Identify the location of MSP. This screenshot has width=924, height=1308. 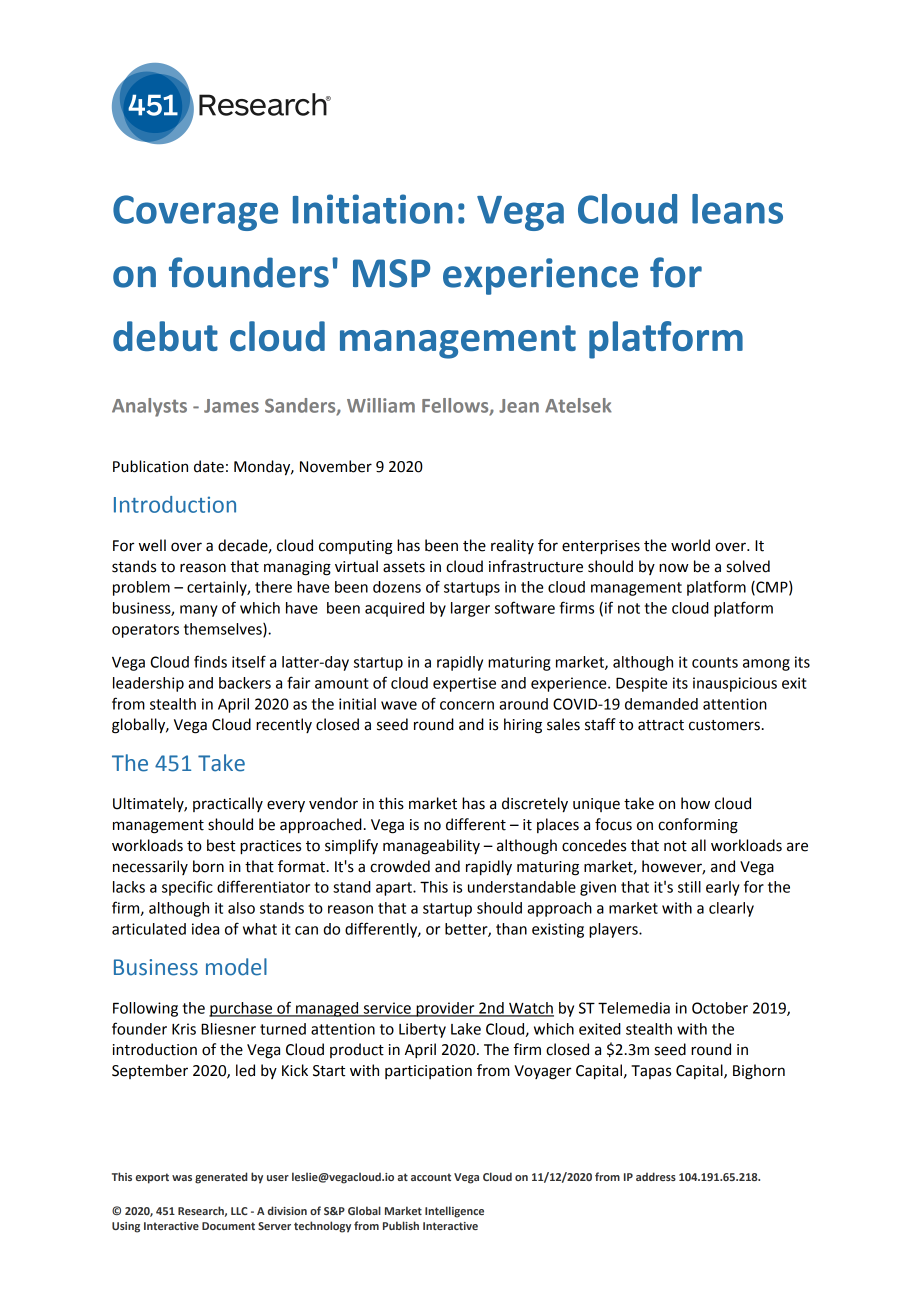
(391, 273).
